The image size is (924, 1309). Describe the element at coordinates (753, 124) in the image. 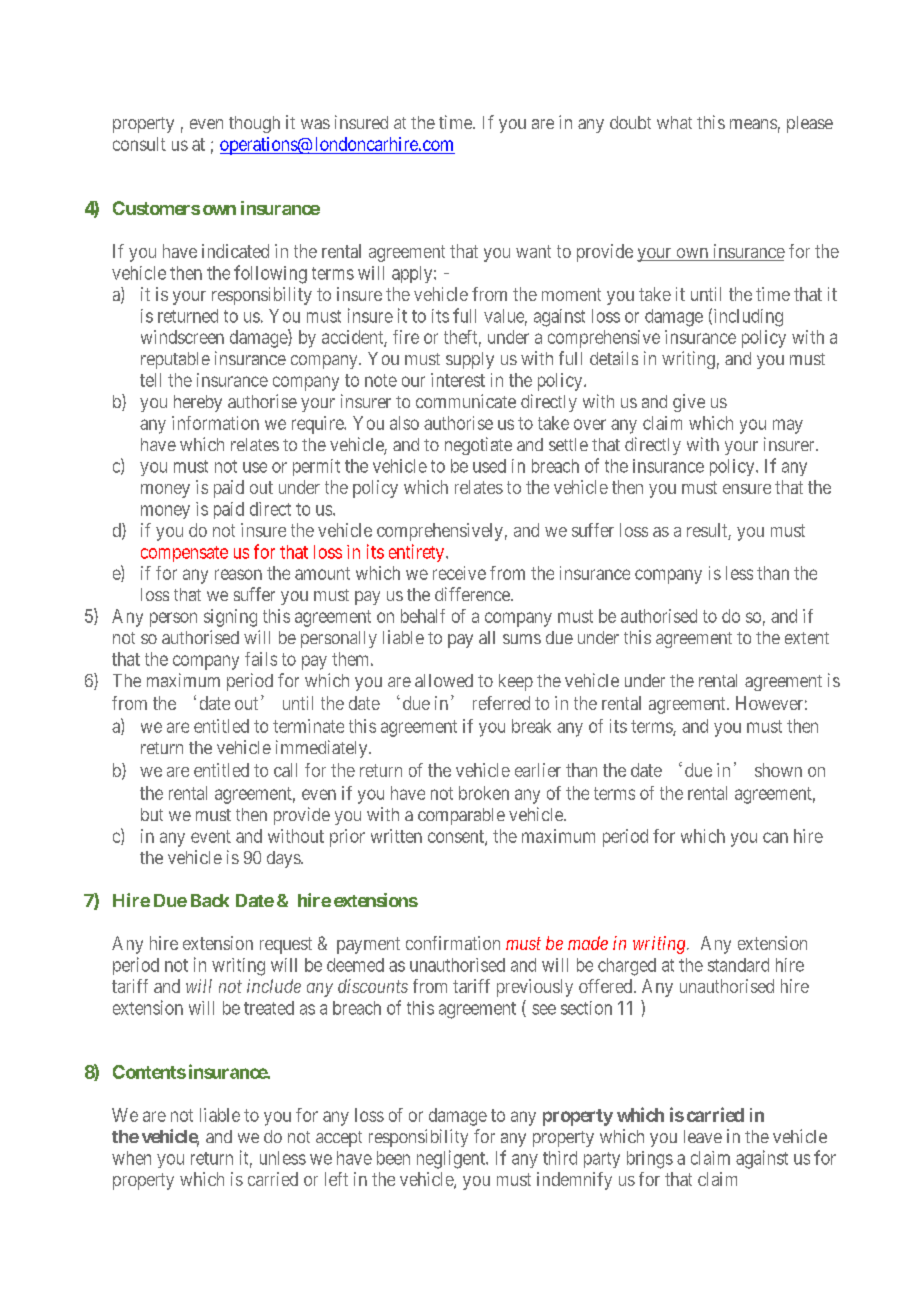

I see `means` at that location.
